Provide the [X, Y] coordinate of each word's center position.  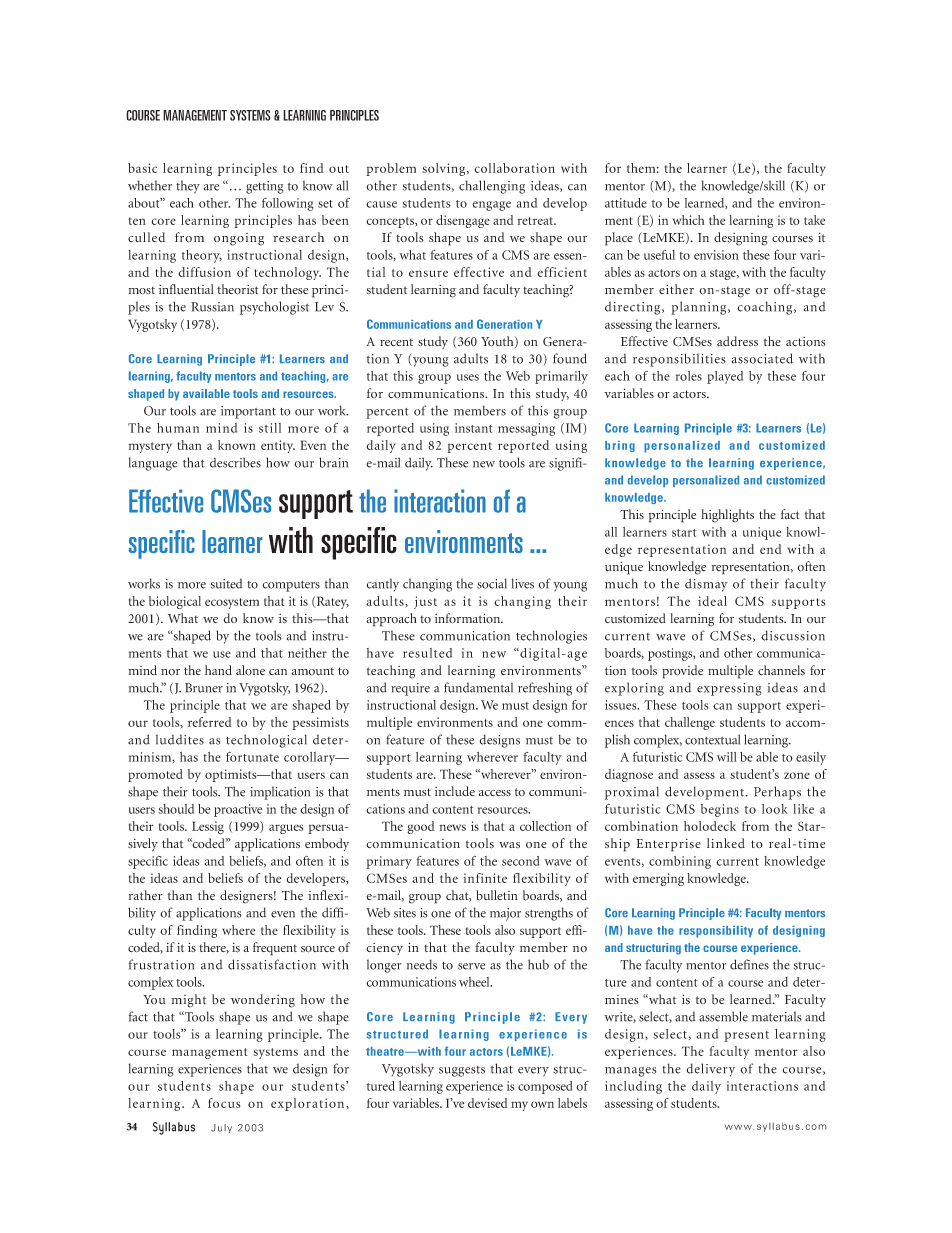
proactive [238, 810]
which [688, 220]
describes [235, 462]
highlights [727, 516]
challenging [492, 187]
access [494, 793]
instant [474, 428]
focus [224, 1103]
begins [720, 810]
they [188, 187]
